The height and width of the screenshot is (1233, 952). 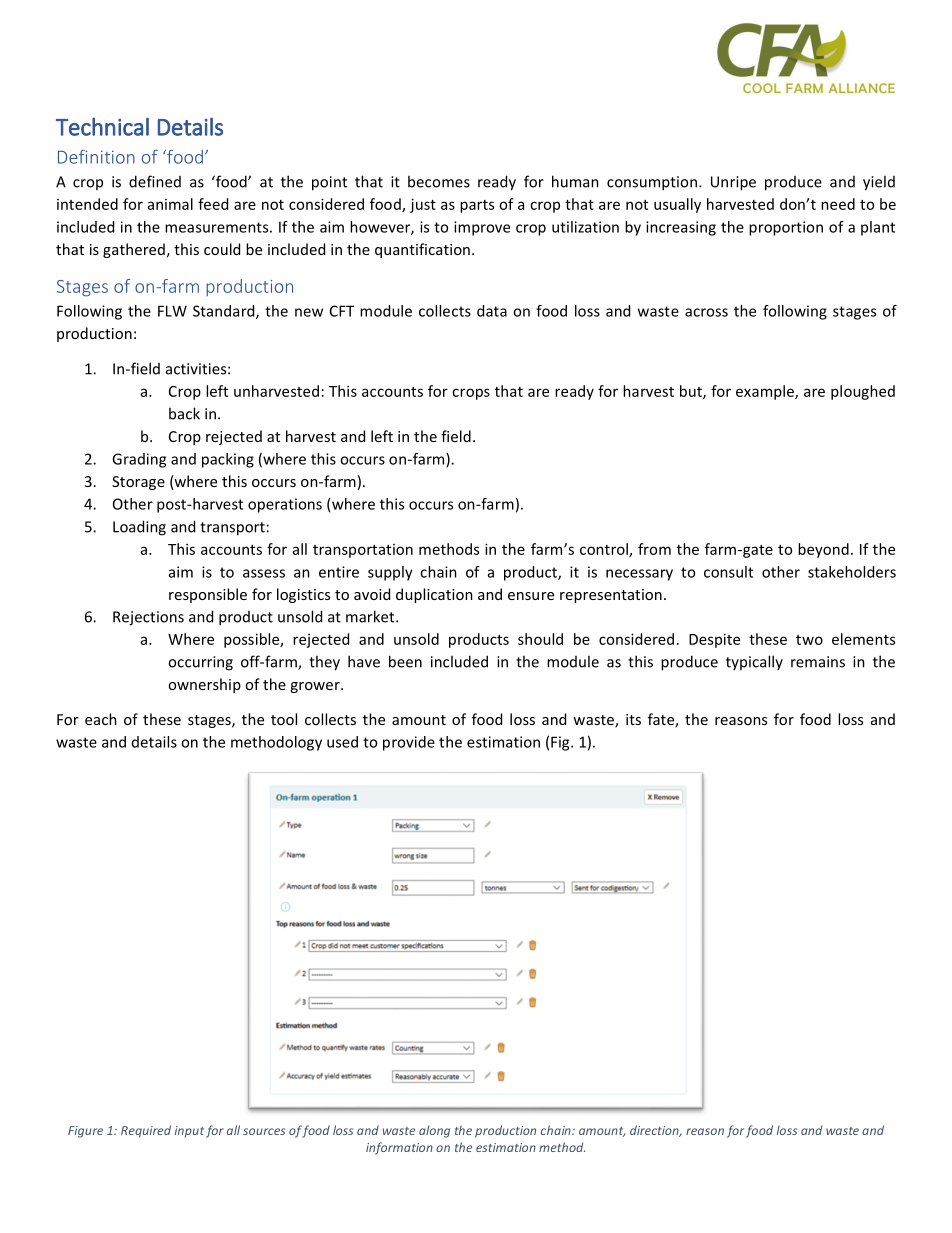 I want to click on Unripe, so click(x=733, y=183).
